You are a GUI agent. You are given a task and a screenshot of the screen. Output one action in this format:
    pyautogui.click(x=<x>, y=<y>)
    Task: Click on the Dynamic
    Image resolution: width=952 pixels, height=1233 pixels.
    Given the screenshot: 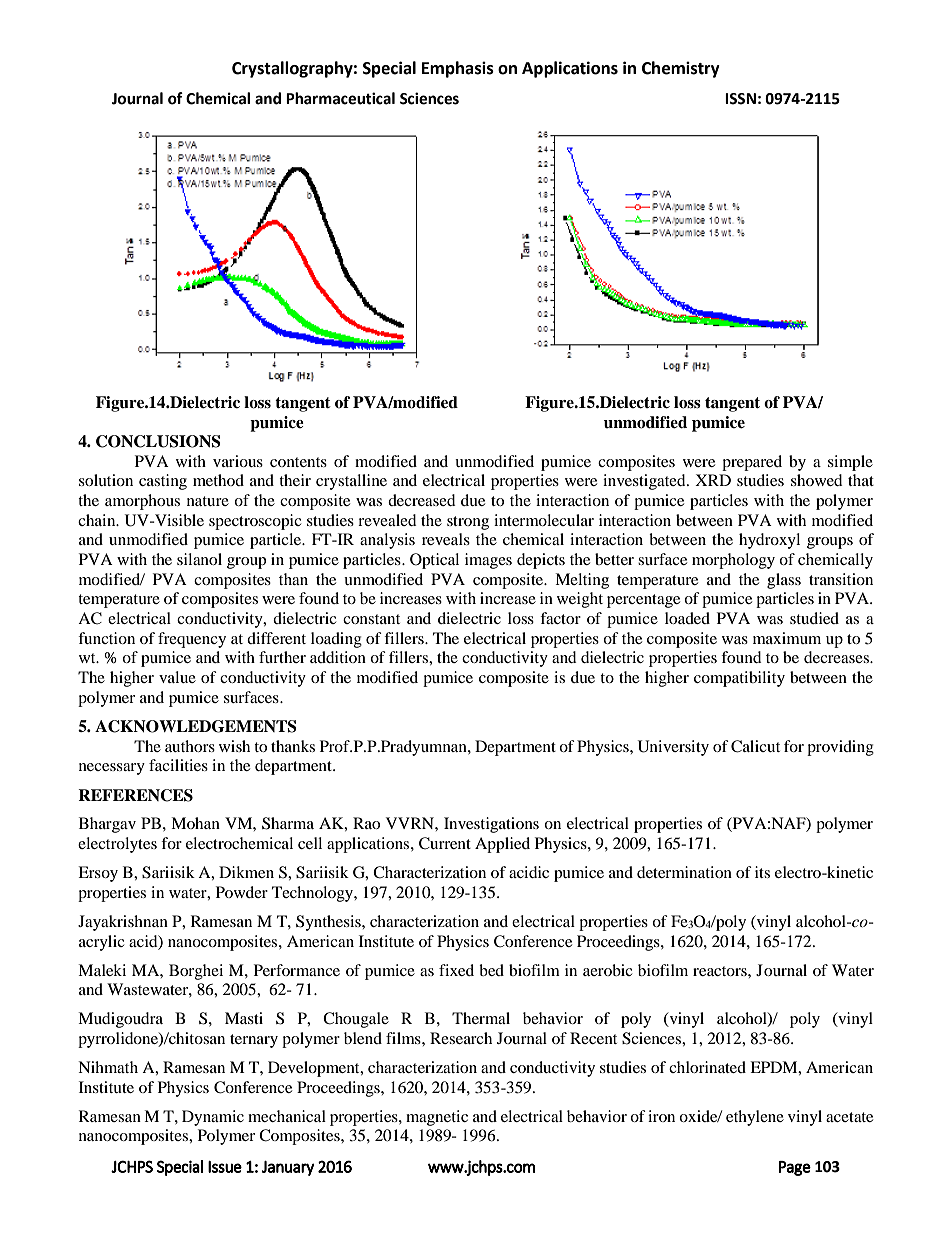 What is the action you would take?
    pyautogui.click(x=213, y=1118)
